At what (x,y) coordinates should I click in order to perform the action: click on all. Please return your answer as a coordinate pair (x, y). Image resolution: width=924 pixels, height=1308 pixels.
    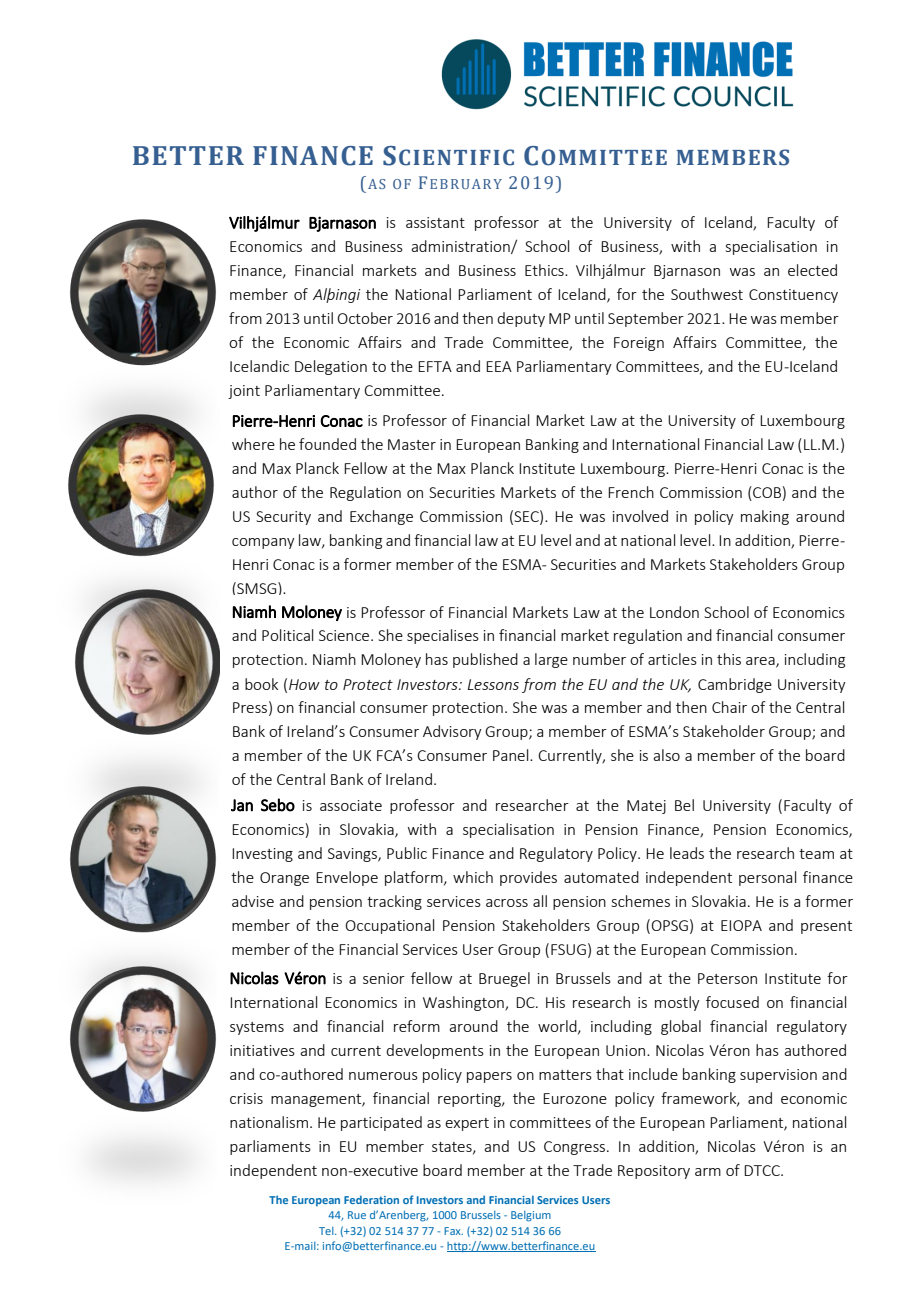
    Looking at the image, I should click on (540, 901).
